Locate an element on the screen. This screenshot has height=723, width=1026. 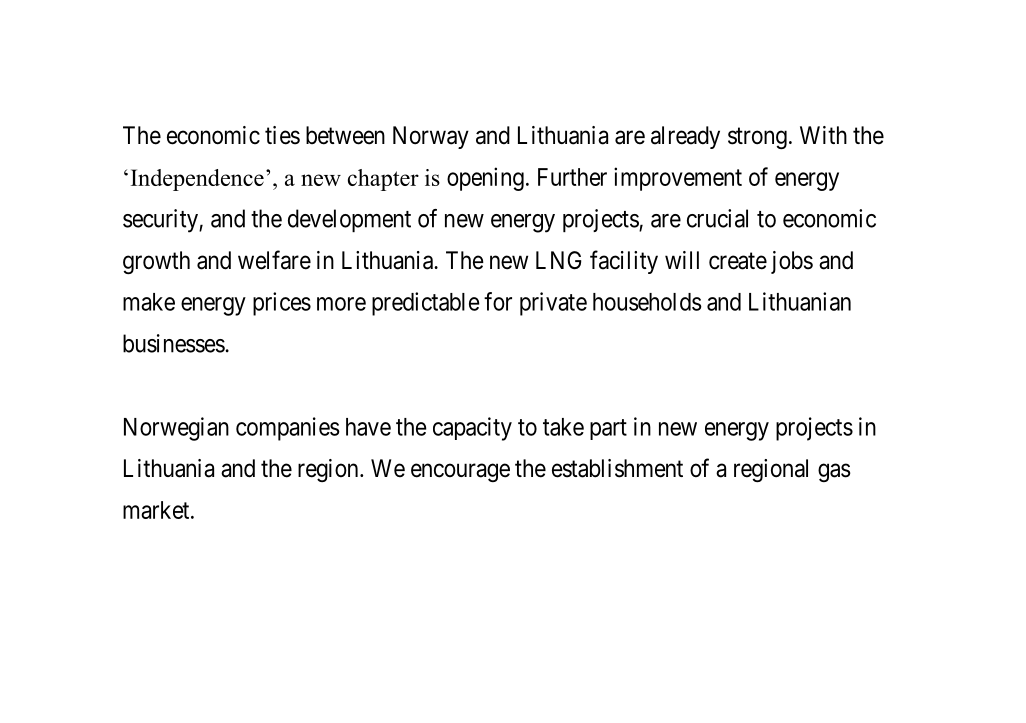
households is located at coordinates (647, 302).
